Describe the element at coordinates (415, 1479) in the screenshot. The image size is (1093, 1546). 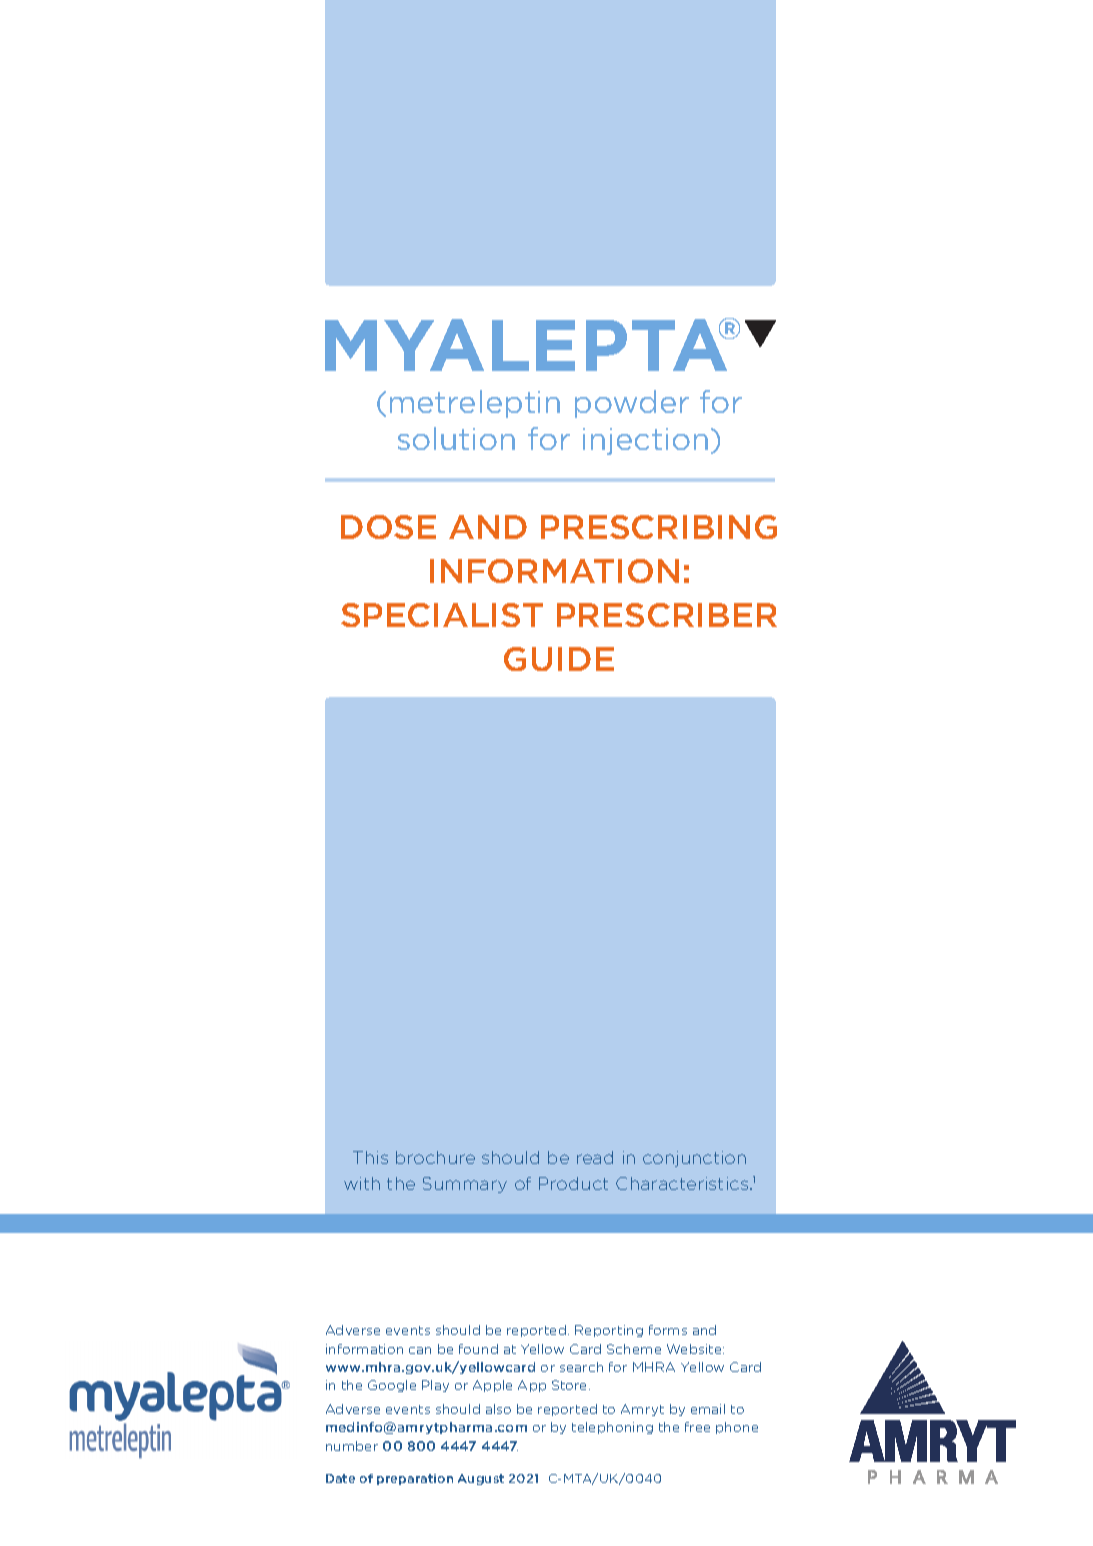
I see `preparation` at that location.
